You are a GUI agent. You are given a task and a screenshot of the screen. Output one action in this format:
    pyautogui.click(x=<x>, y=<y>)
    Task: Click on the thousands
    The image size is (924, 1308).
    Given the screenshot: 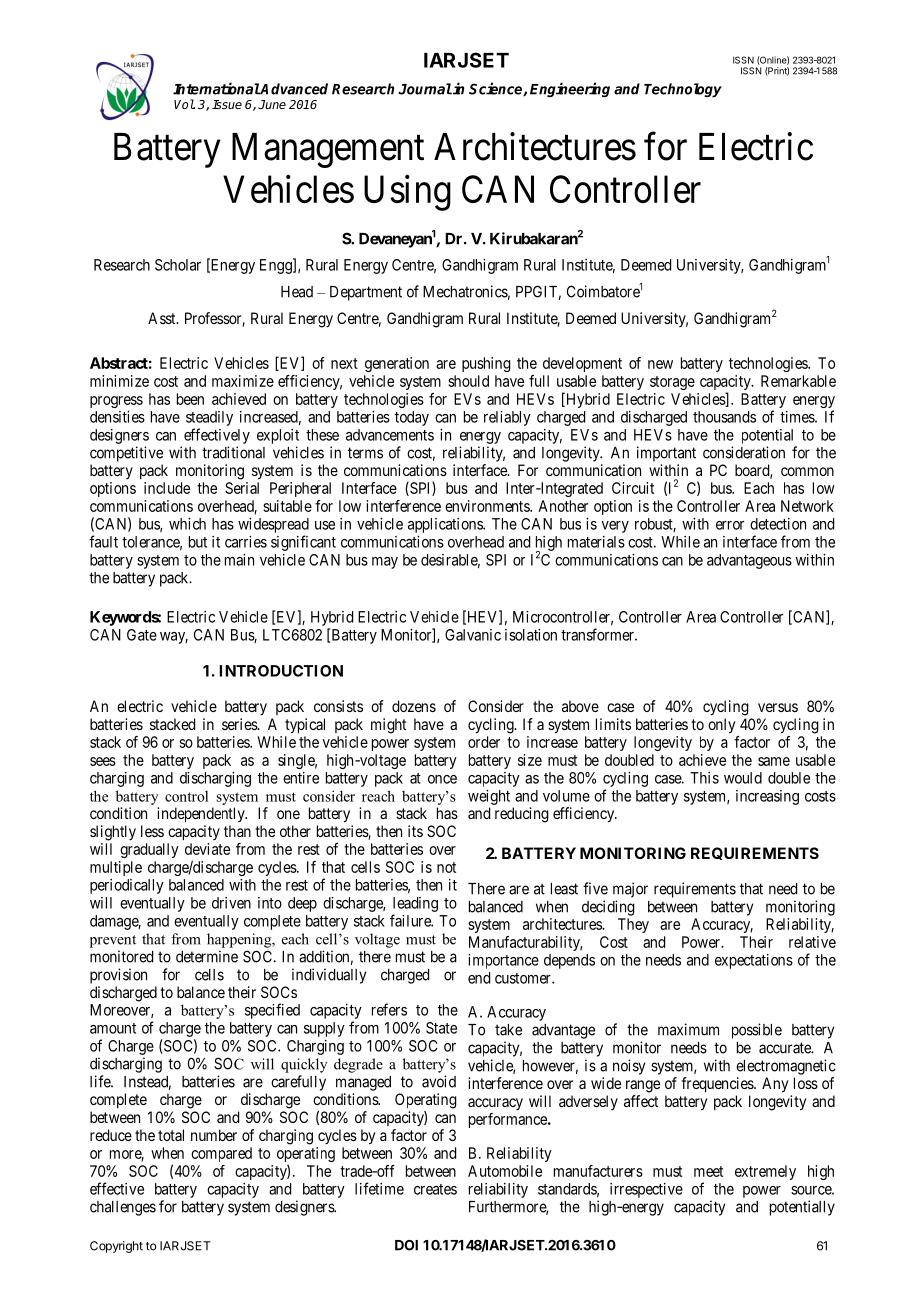 What is the action you would take?
    pyautogui.click(x=724, y=417)
